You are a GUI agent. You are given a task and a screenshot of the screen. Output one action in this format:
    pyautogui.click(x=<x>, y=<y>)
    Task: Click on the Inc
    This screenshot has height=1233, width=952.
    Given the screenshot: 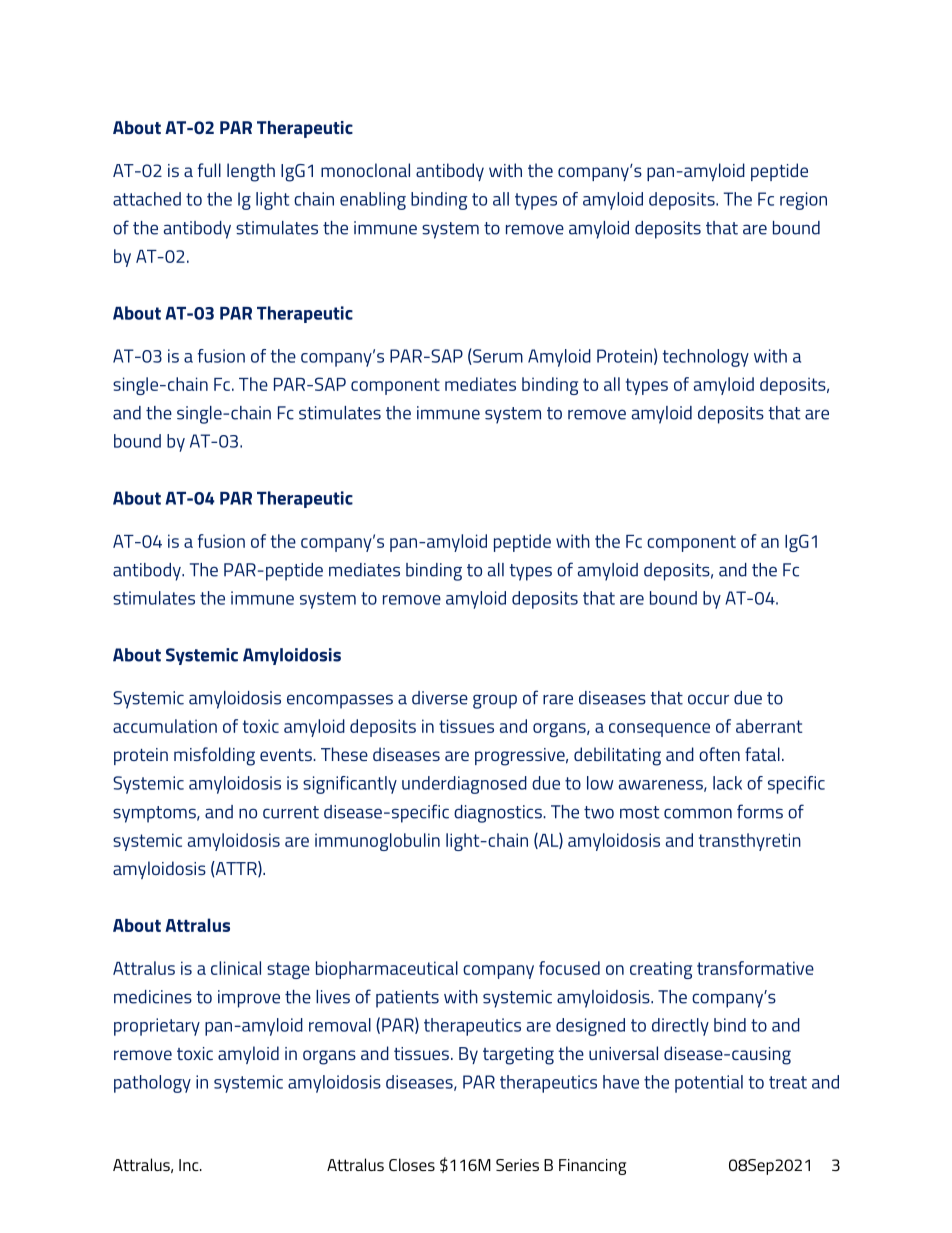 What is the action you would take?
    pyautogui.click(x=190, y=1165)
